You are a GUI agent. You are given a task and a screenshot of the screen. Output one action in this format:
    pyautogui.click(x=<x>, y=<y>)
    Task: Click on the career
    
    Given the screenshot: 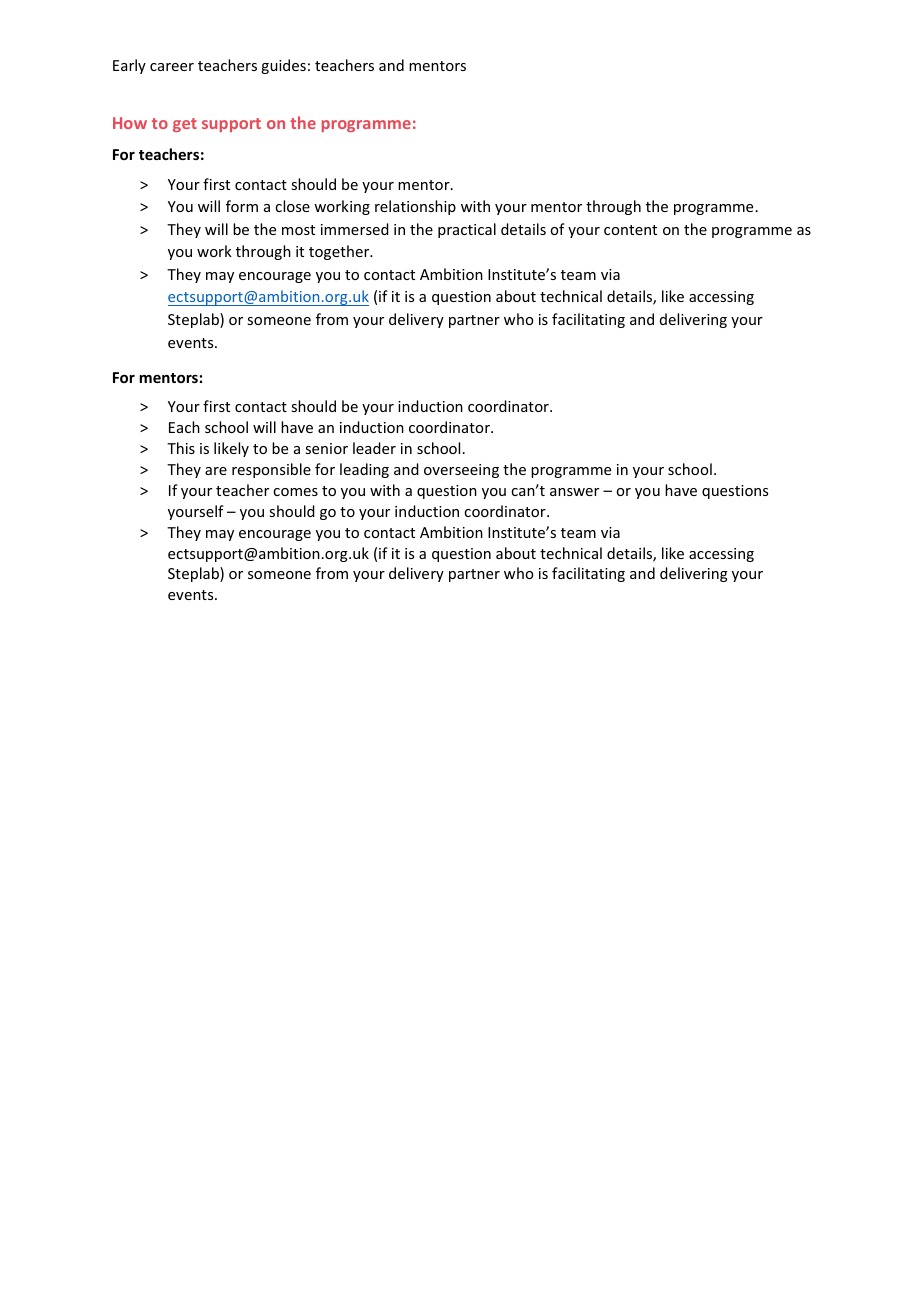 What is the action you would take?
    pyautogui.click(x=172, y=67)
